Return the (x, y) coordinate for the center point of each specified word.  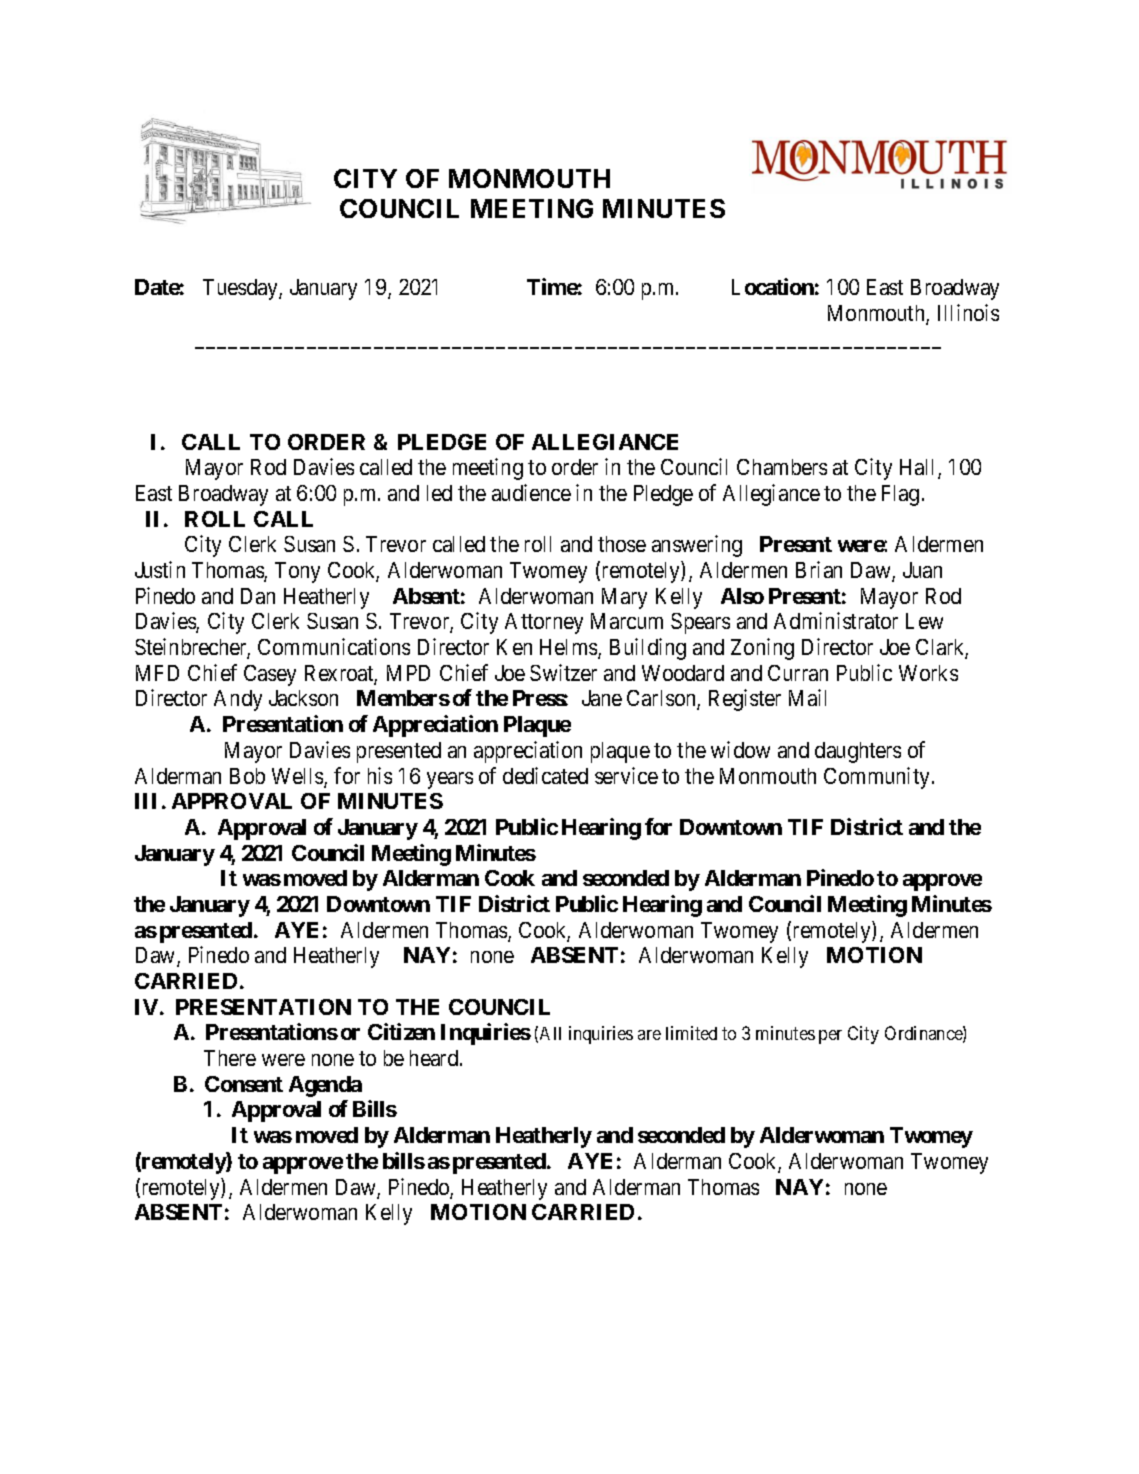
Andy (238, 700)
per (830, 1037)
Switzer (563, 672)
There (230, 1058)
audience (531, 492)
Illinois (968, 312)
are (649, 1035)
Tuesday (241, 289)
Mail (807, 697)
